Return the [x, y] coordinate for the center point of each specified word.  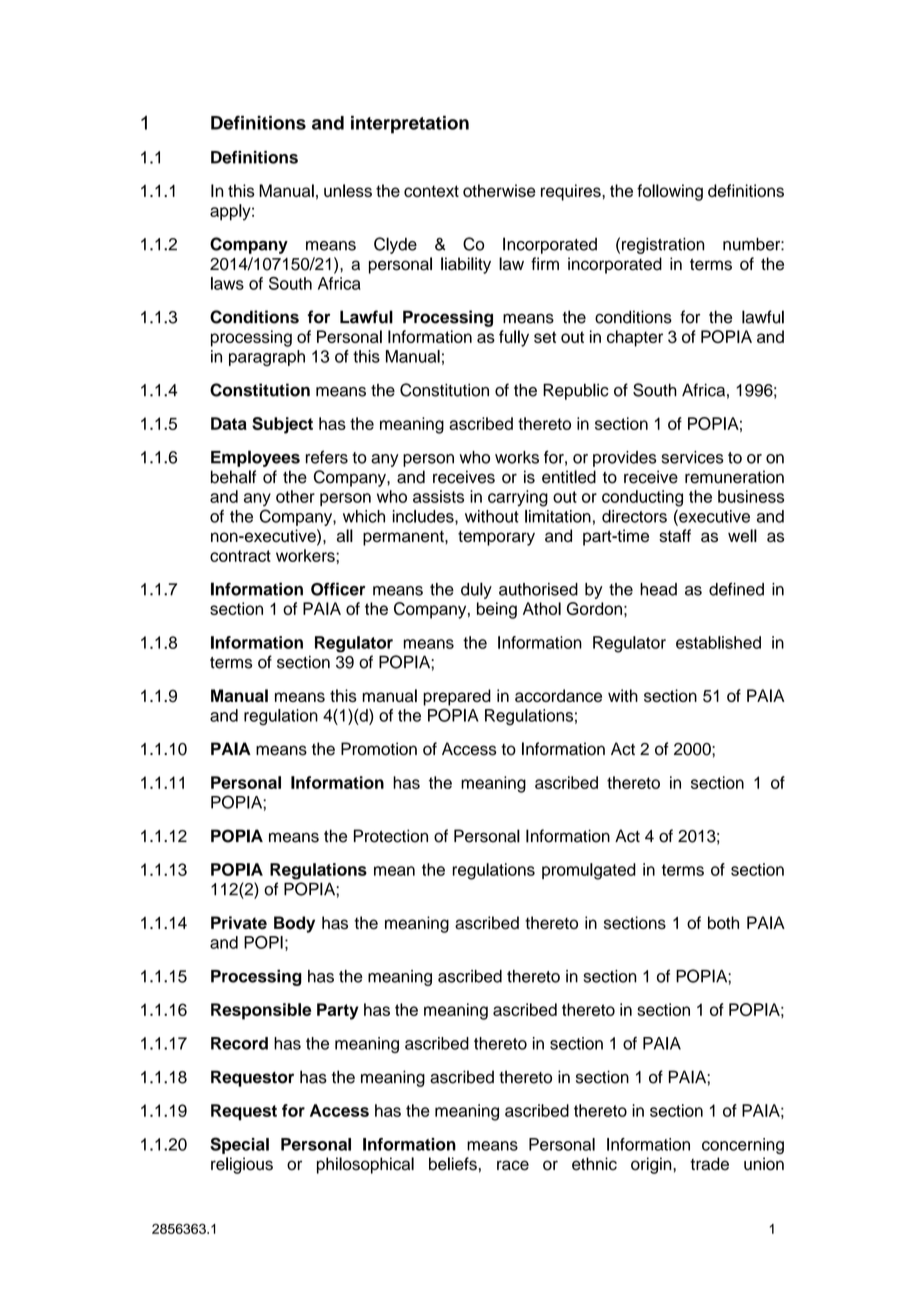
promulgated [589, 871]
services [693, 457]
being [497, 610]
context [431, 191]
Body [294, 924]
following [670, 192]
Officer [338, 589]
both [723, 922]
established [718, 642]
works [517, 457]
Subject [282, 425]
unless [348, 190]
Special [239, 1145]
